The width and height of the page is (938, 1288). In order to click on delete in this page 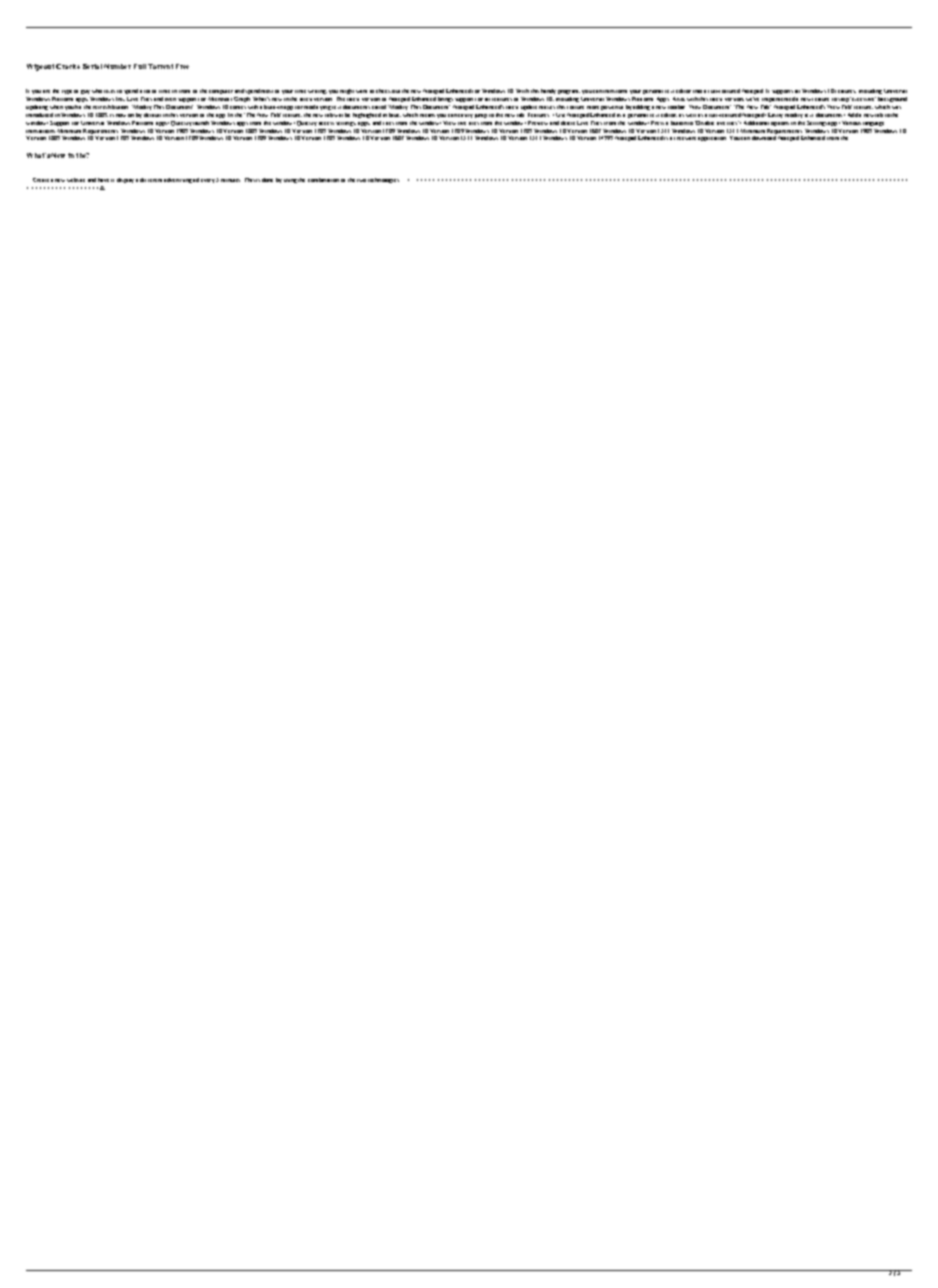, I will do `click(568, 123)`.
